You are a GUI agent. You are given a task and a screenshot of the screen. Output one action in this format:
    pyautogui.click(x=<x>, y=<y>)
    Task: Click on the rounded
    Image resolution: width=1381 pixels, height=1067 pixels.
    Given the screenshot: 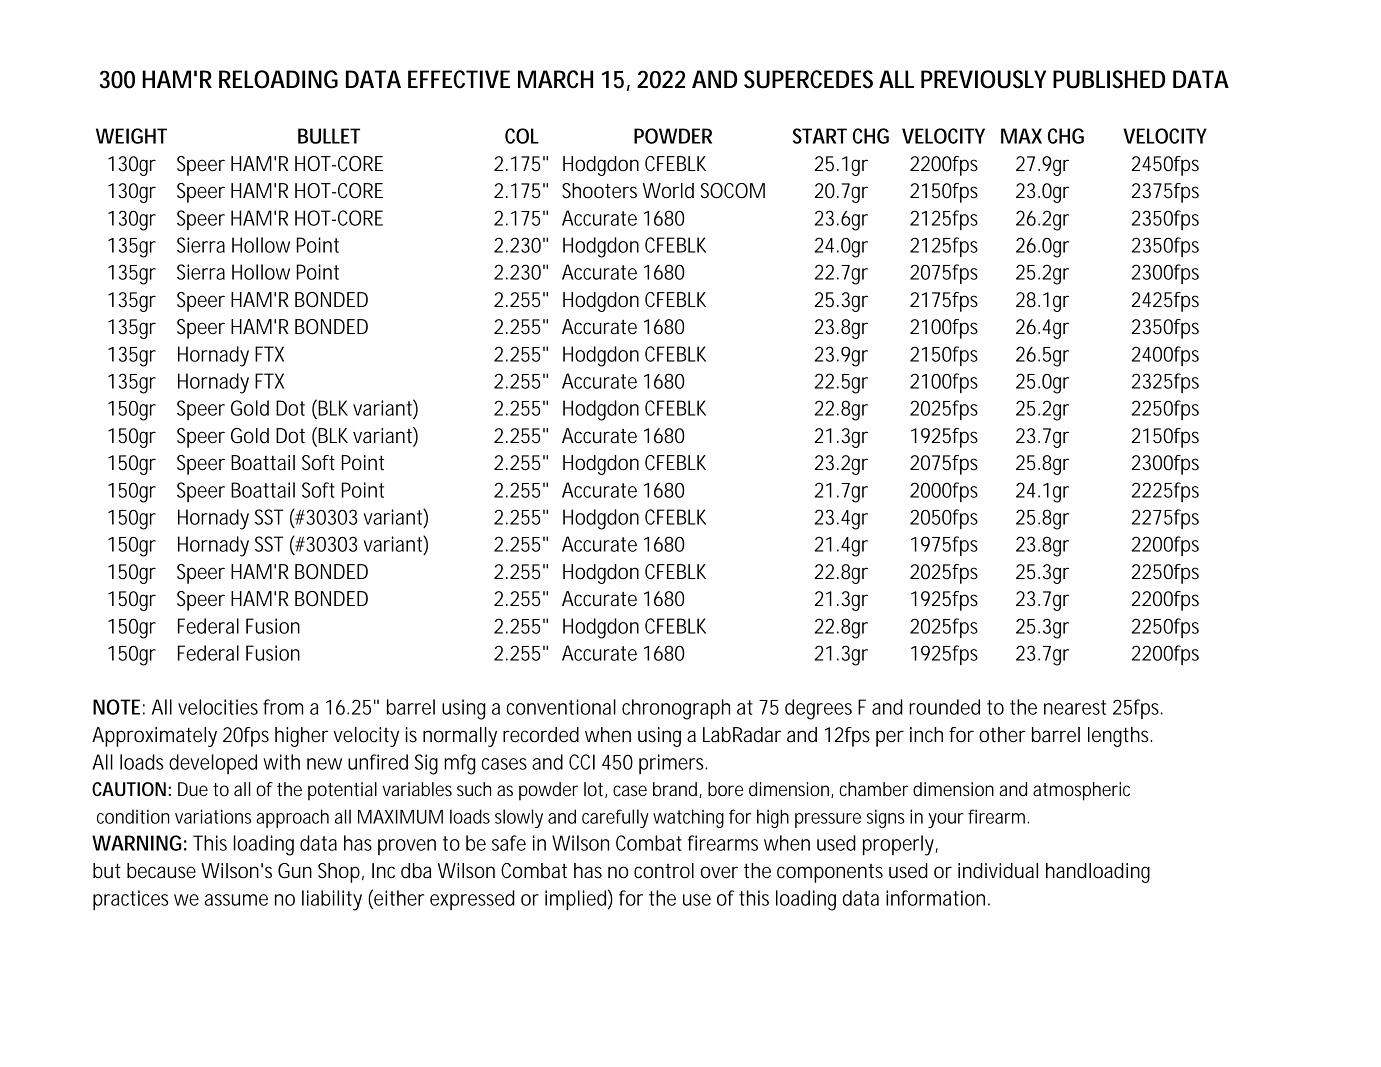 What is the action you would take?
    pyautogui.click(x=944, y=707)
